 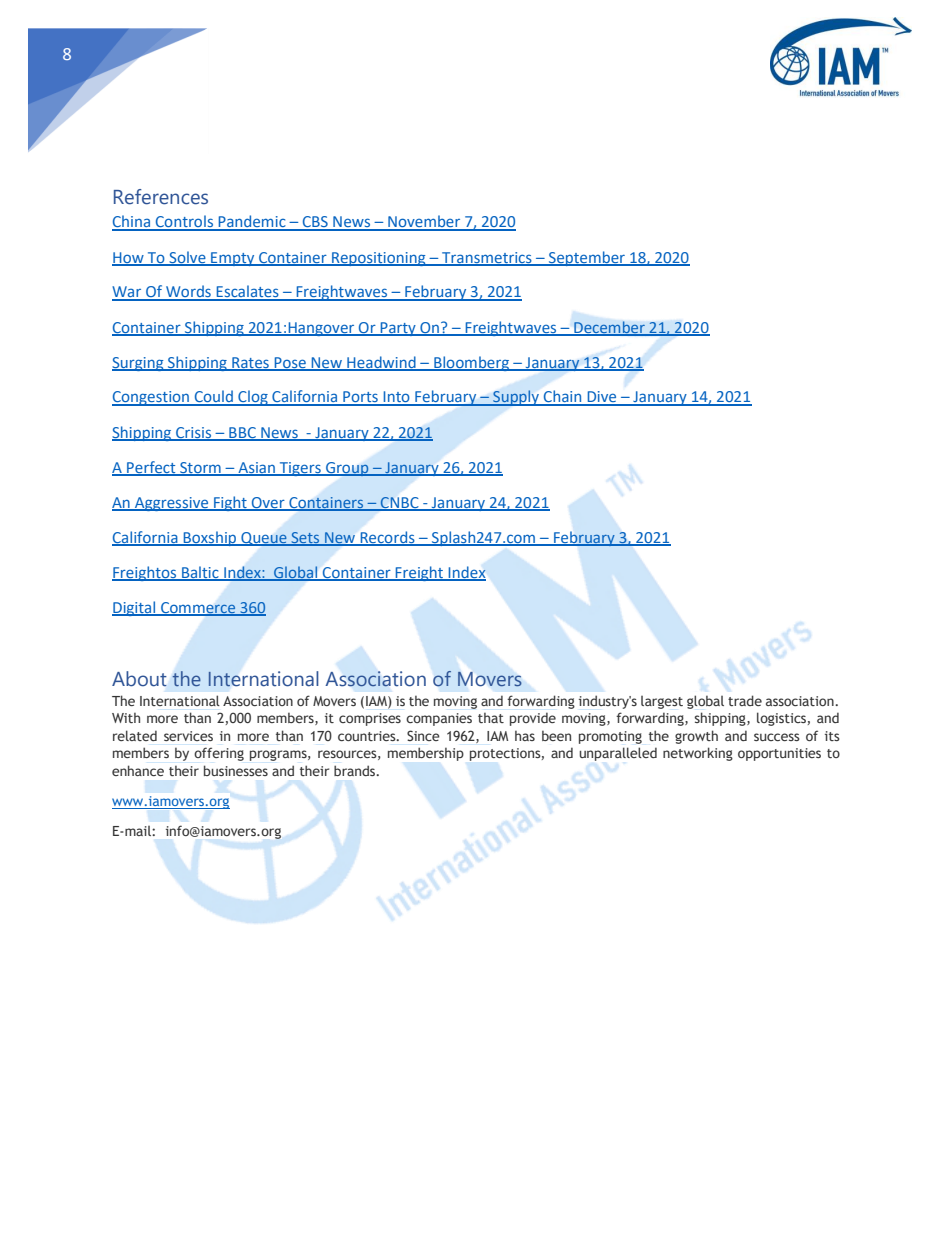 I want to click on November, so click(x=424, y=222).
